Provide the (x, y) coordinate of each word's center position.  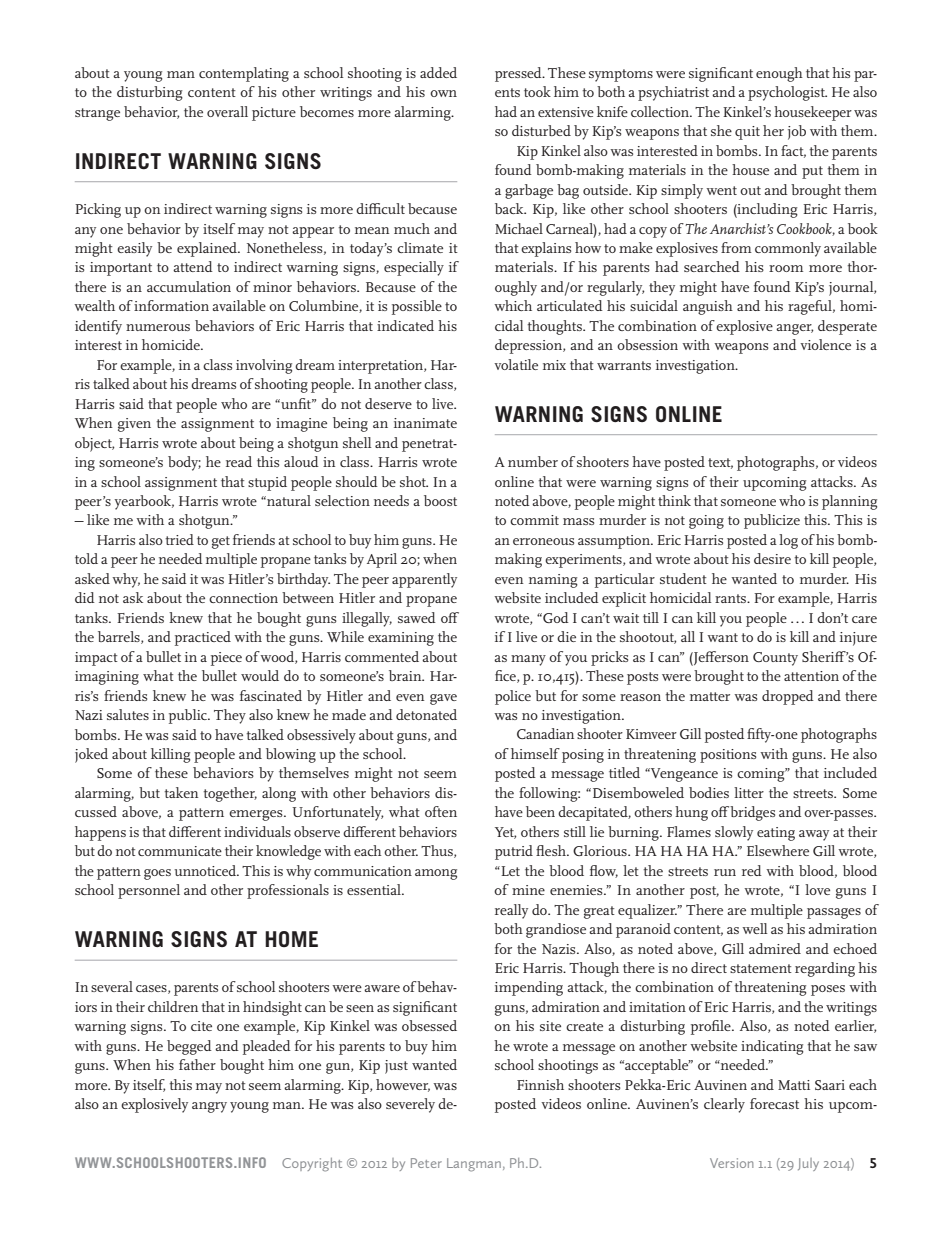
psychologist (787, 93)
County (775, 659)
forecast (774, 1103)
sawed (417, 617)
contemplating (244, 74)
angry (209, 1107)
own (443, 93)
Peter (426, 1163)
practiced (203, 638)
